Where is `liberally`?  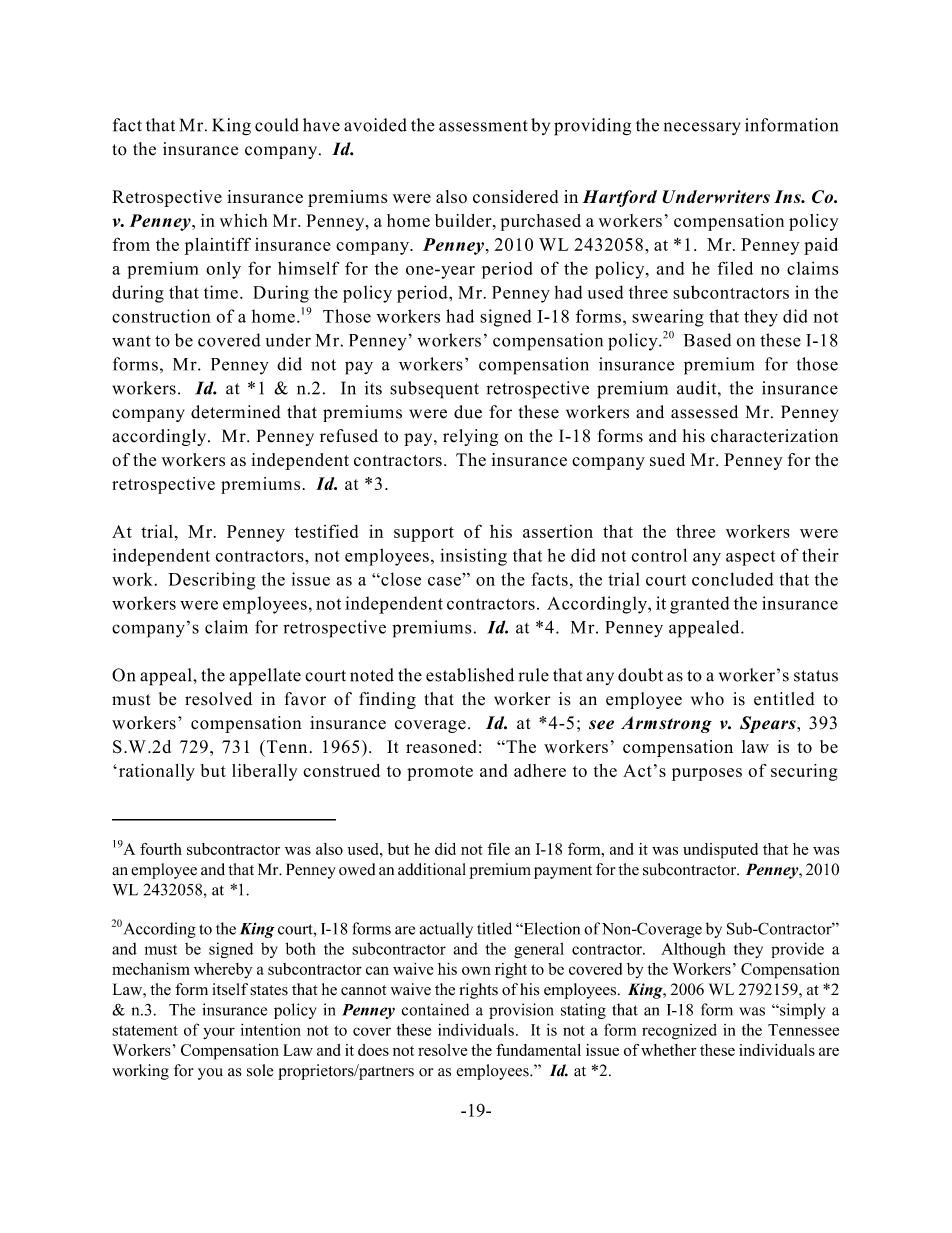 liberally is located at coordinates (264, 772).
